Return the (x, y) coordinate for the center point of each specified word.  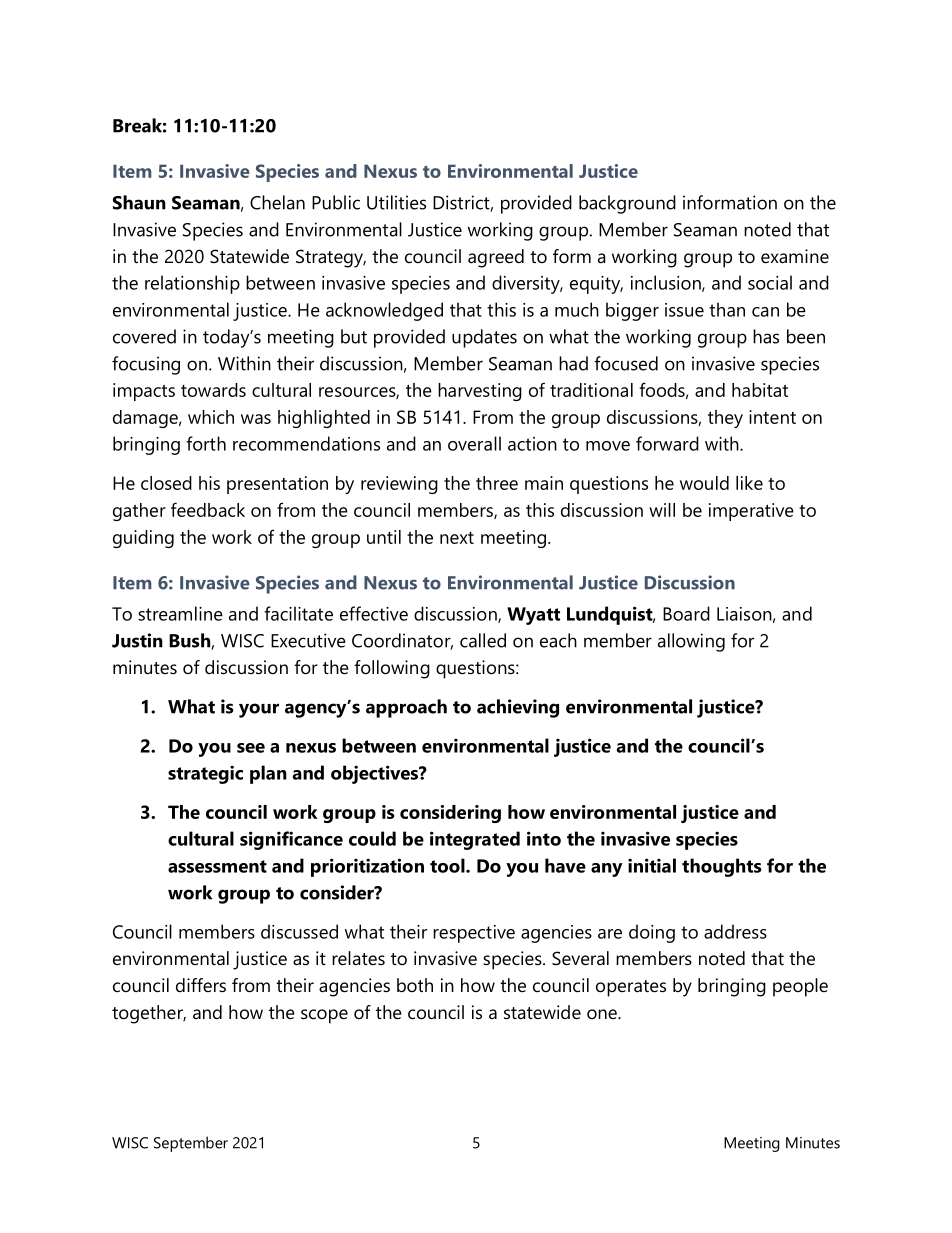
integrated (475, 840)
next (457, 538)
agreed (496, 258)
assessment (217, 866)
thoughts (722, 867)
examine (795, 256)
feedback (208, 509)
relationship (192, 284)
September (191, 1144)
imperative (751, 512)
